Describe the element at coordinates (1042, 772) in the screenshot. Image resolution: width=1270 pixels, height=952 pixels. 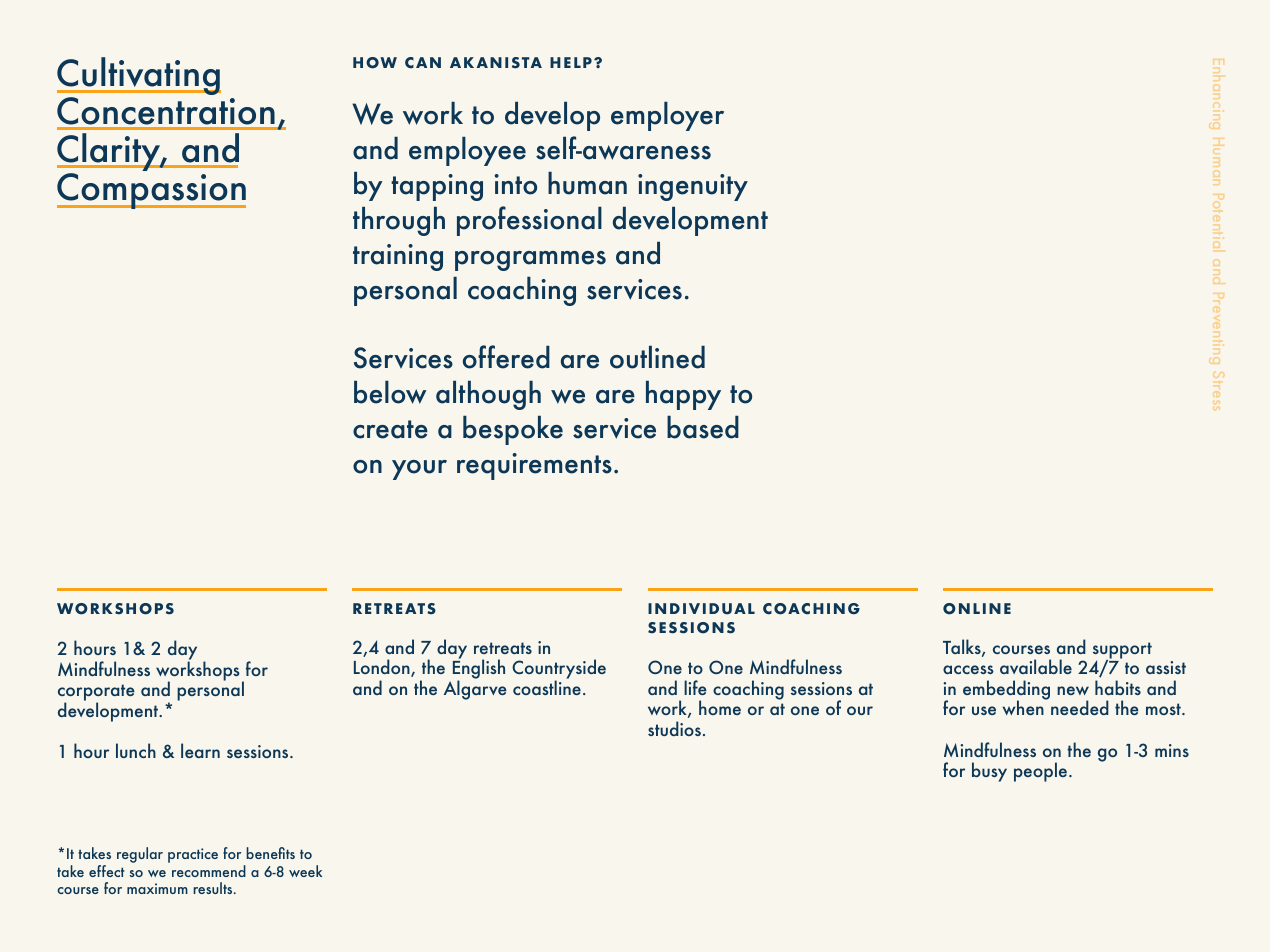
I see `people` at that location.
